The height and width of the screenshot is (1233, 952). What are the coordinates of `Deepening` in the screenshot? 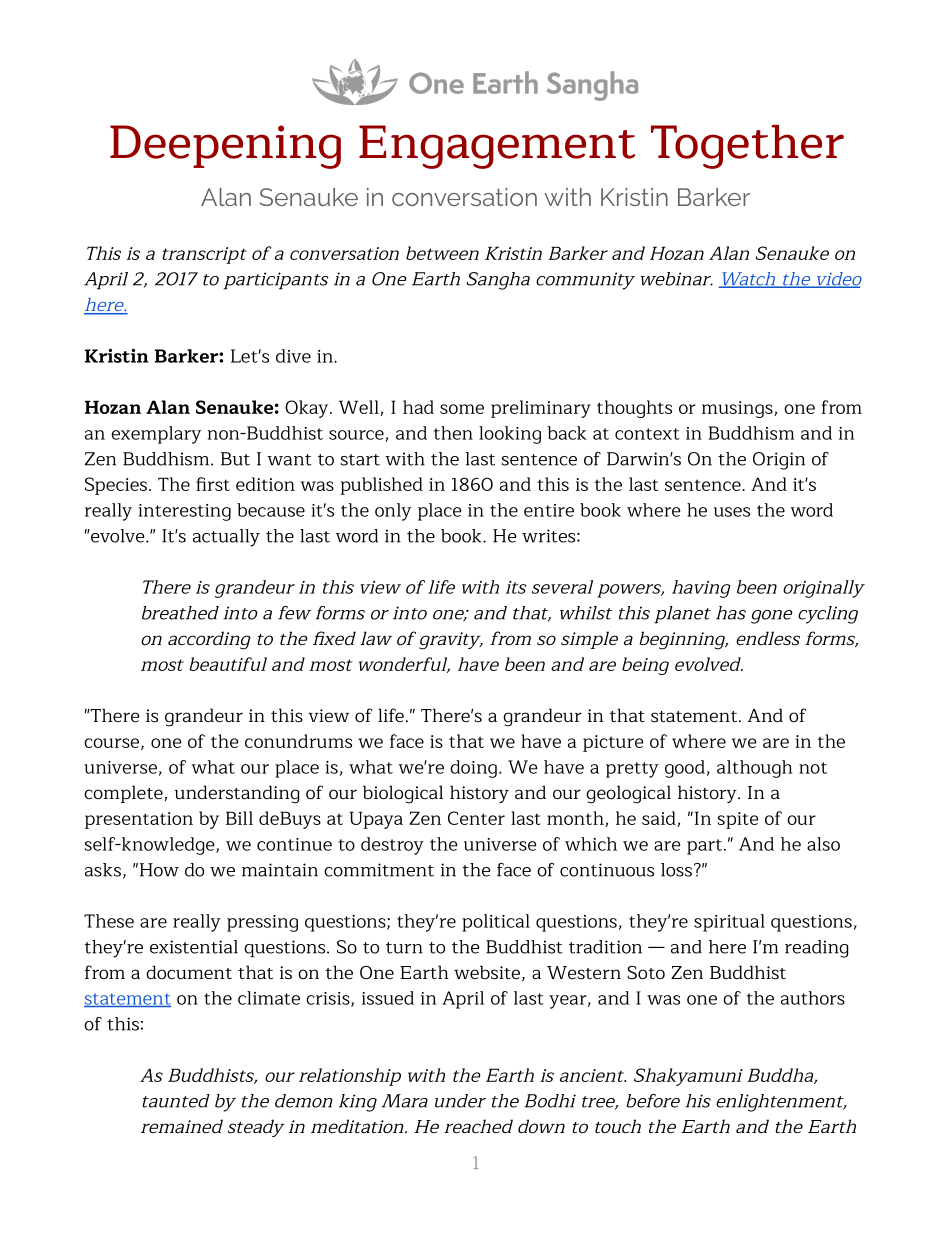 It's located at (225, 147).
